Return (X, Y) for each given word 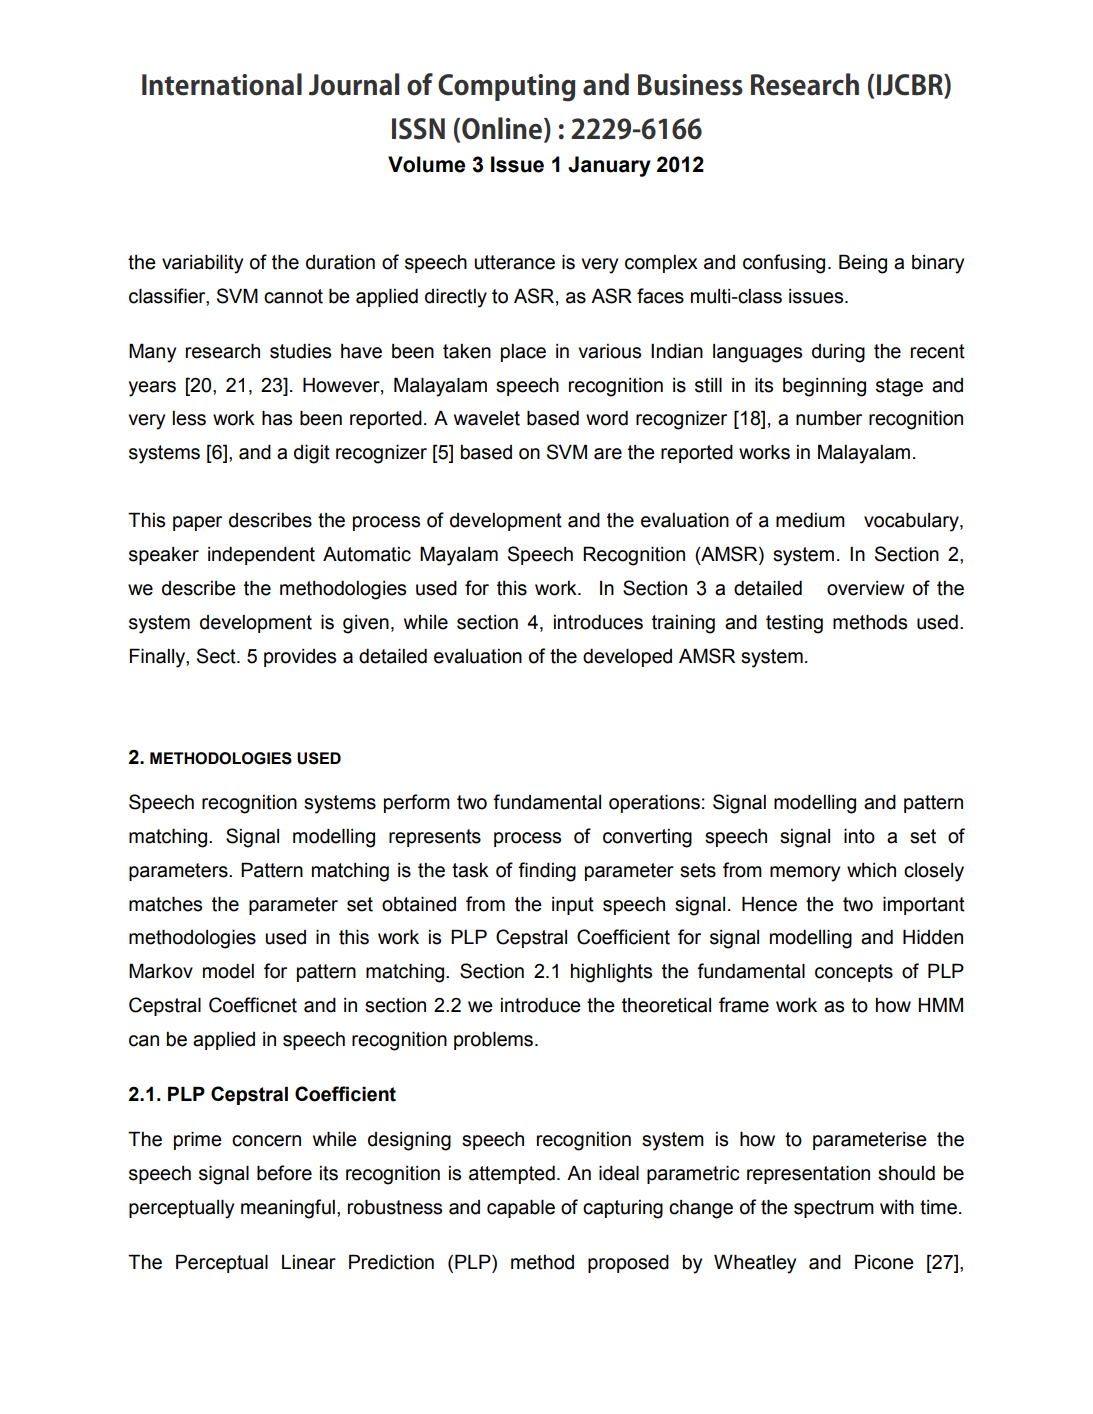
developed (627, 657)
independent (261, 555)
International (222, 84)
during (838, 353)
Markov (161, 971)
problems (493, 1040)
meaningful (288, 1209)
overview (866, 588)
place (523, 353)
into (859, 836)
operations (654, 803)
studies (300, 351)
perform (417, 803)
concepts (854, 973)
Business (690, 85)
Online (503, 129)
